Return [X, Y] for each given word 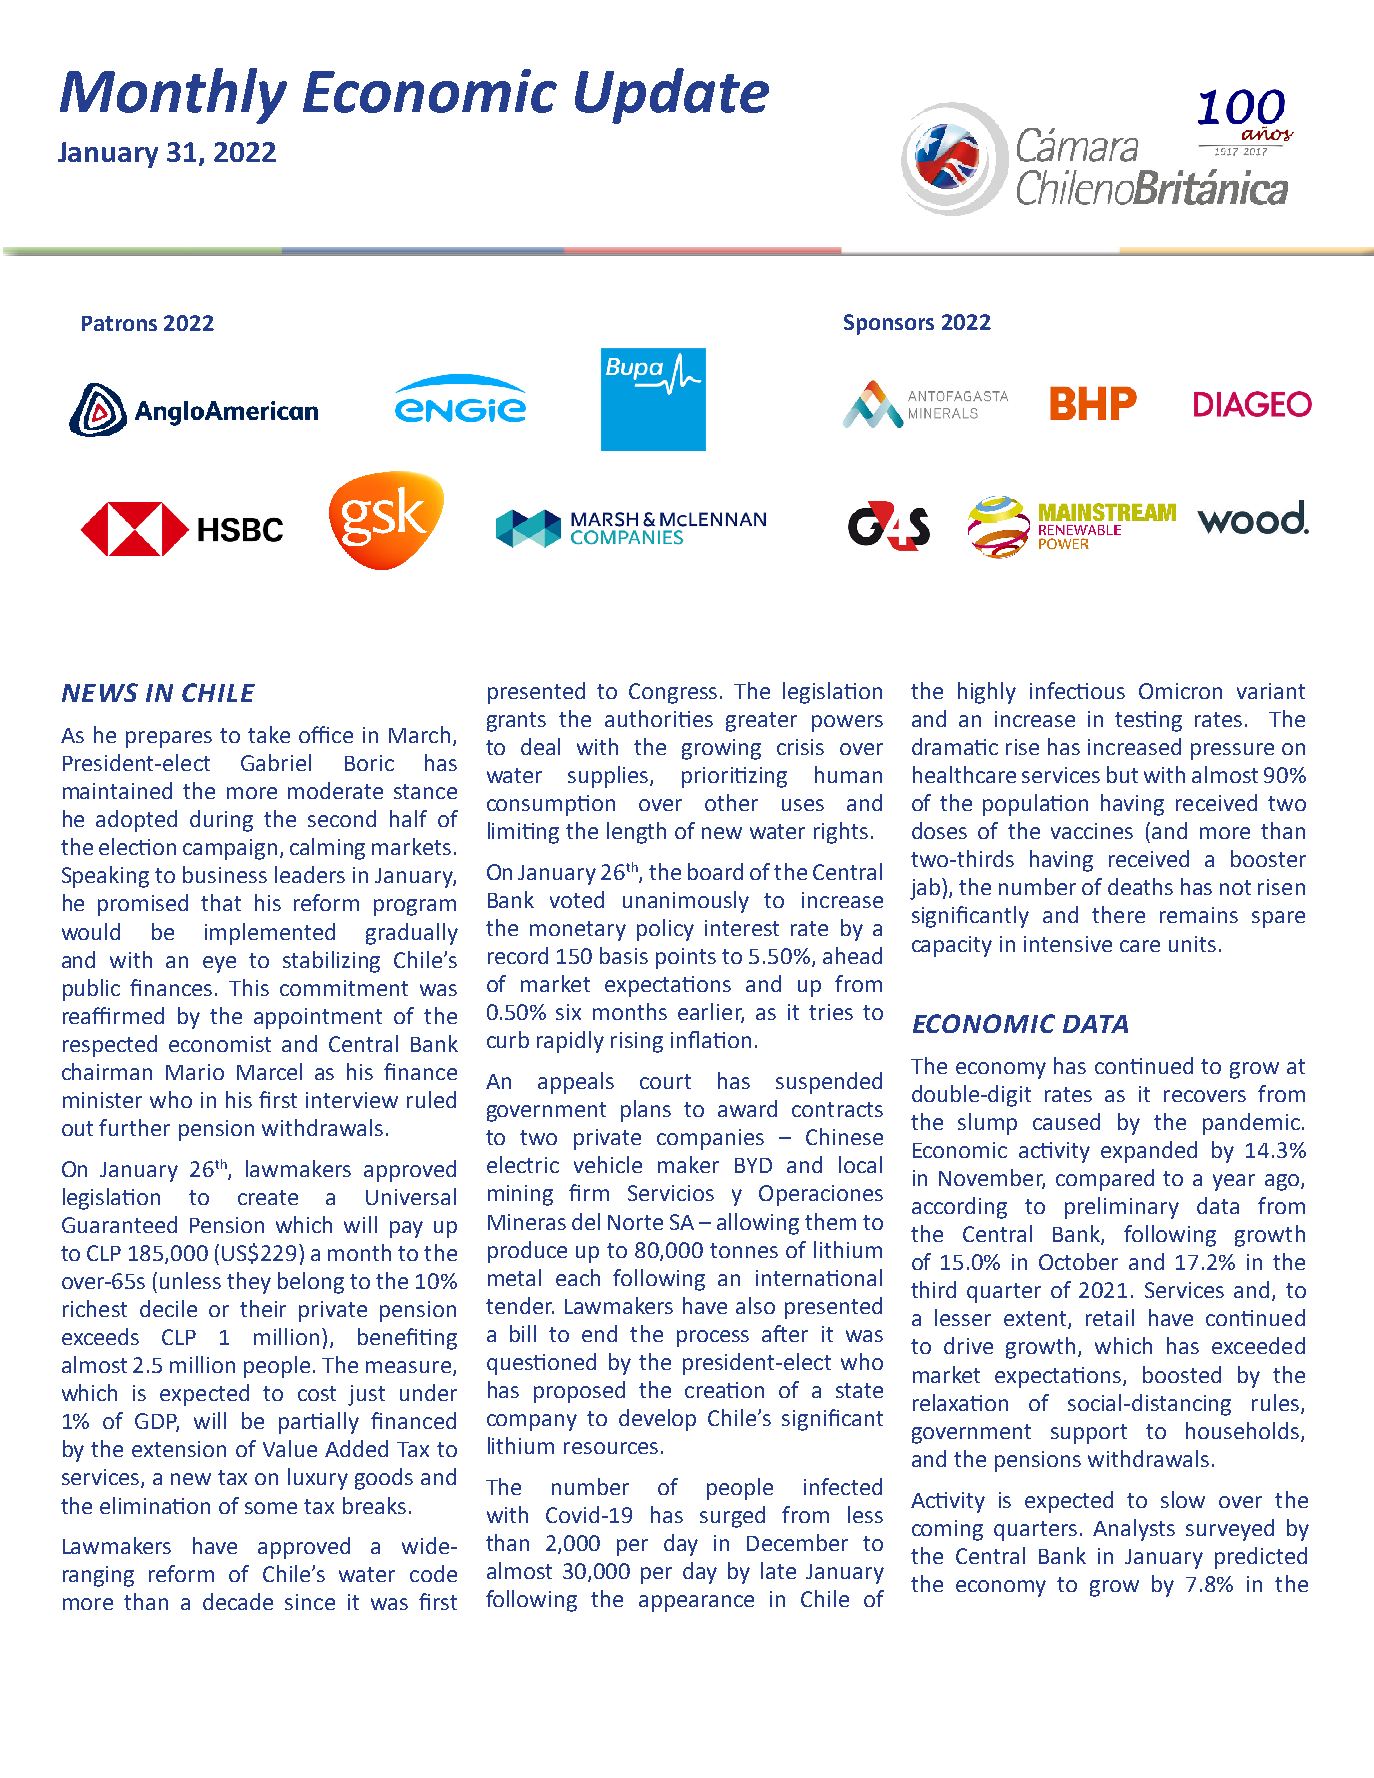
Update [672, 96]
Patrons [119, 323]
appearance [696, 1603]
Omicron [1180, 691]
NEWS [100, 692]
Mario [195, 1072]
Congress [673, 693]
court [665, 1081]
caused [1066, 1121]
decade [238, 1601]
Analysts [1134, 1530]
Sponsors [889, 324]
